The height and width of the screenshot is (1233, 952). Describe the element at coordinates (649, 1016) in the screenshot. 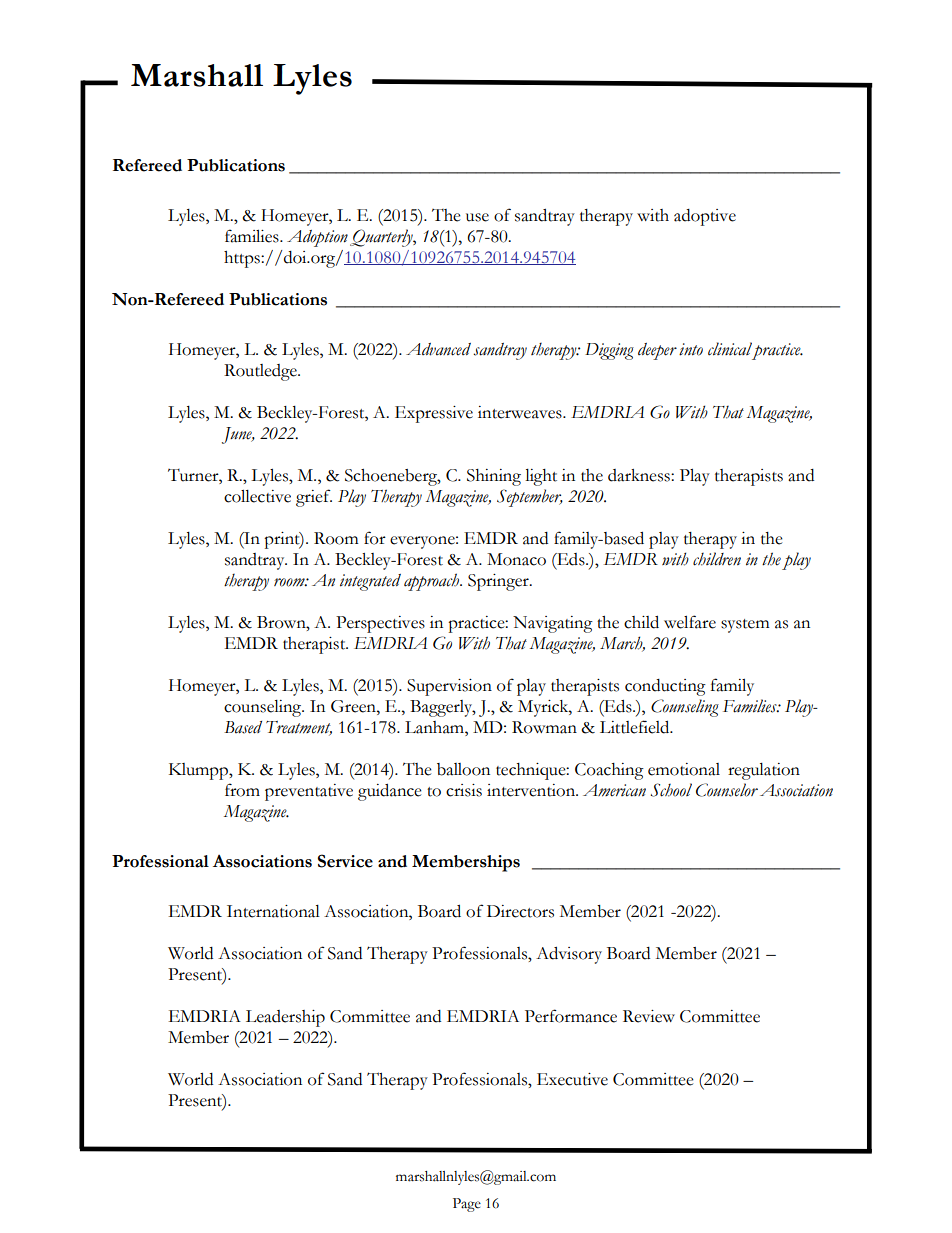

I see `Review` at that location.
